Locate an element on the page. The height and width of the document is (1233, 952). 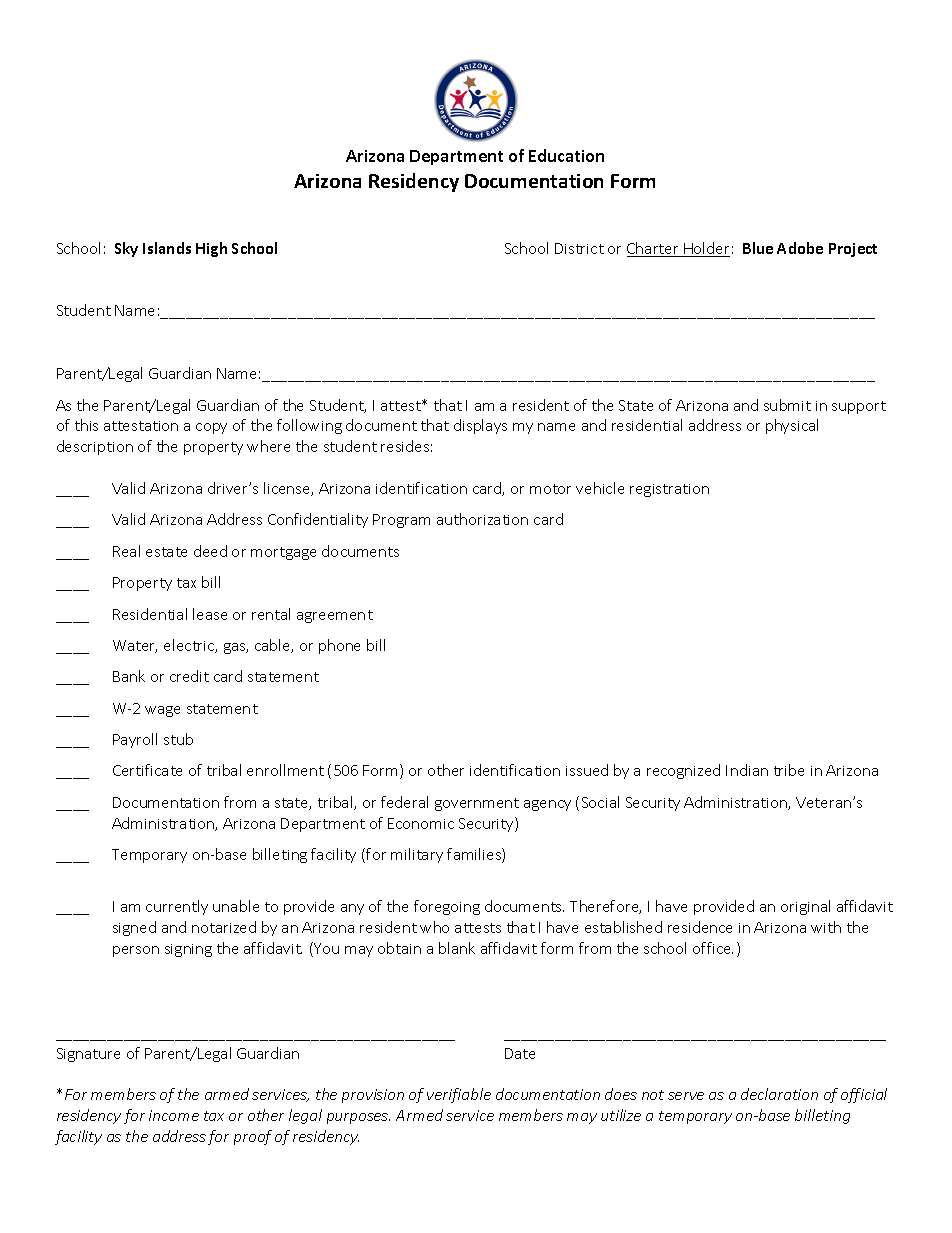
Water is located at coordinates (135, 646).
